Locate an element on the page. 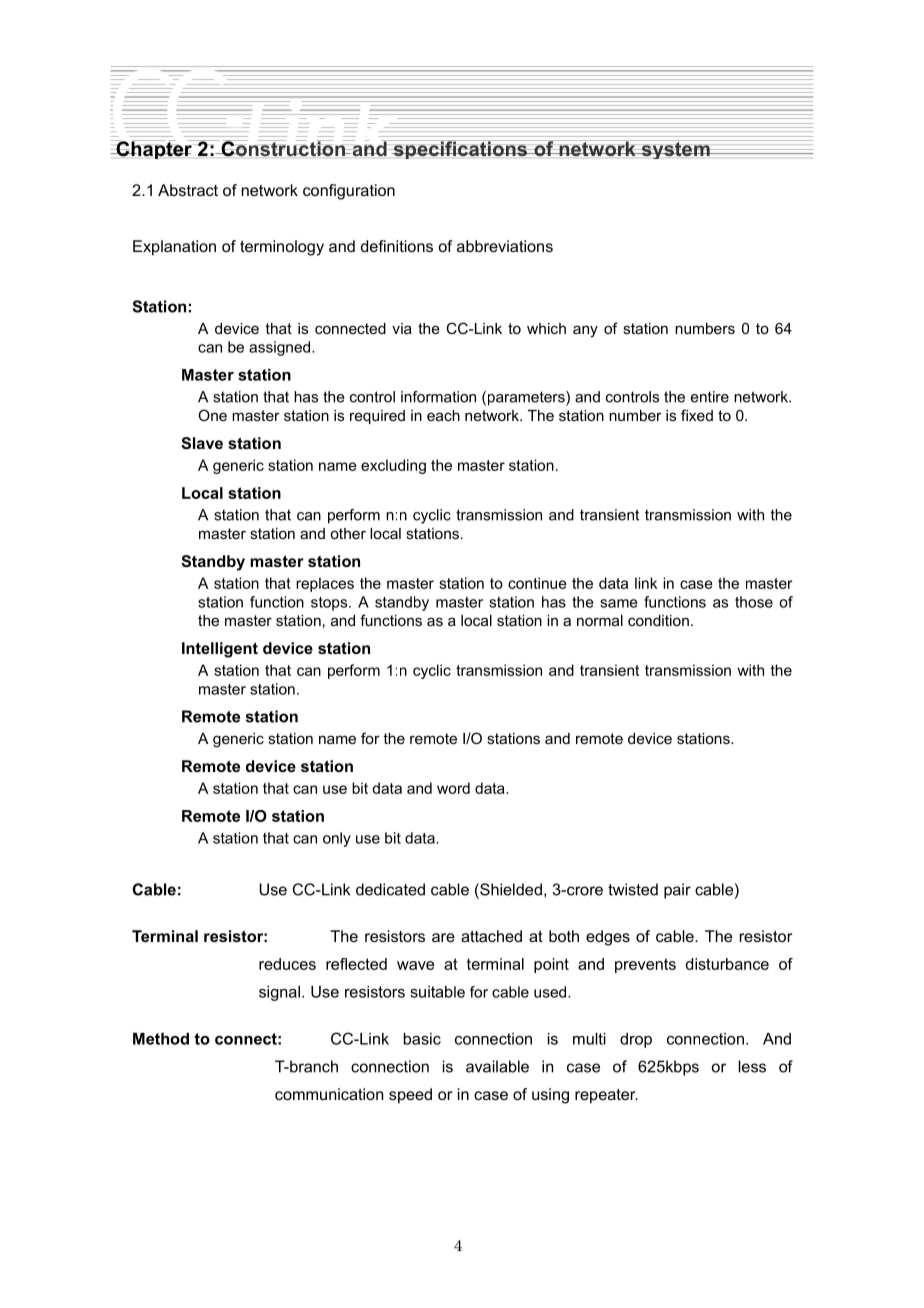 The height and width of the page is (1308, 924). pair is located at coordinates (677, 891).
